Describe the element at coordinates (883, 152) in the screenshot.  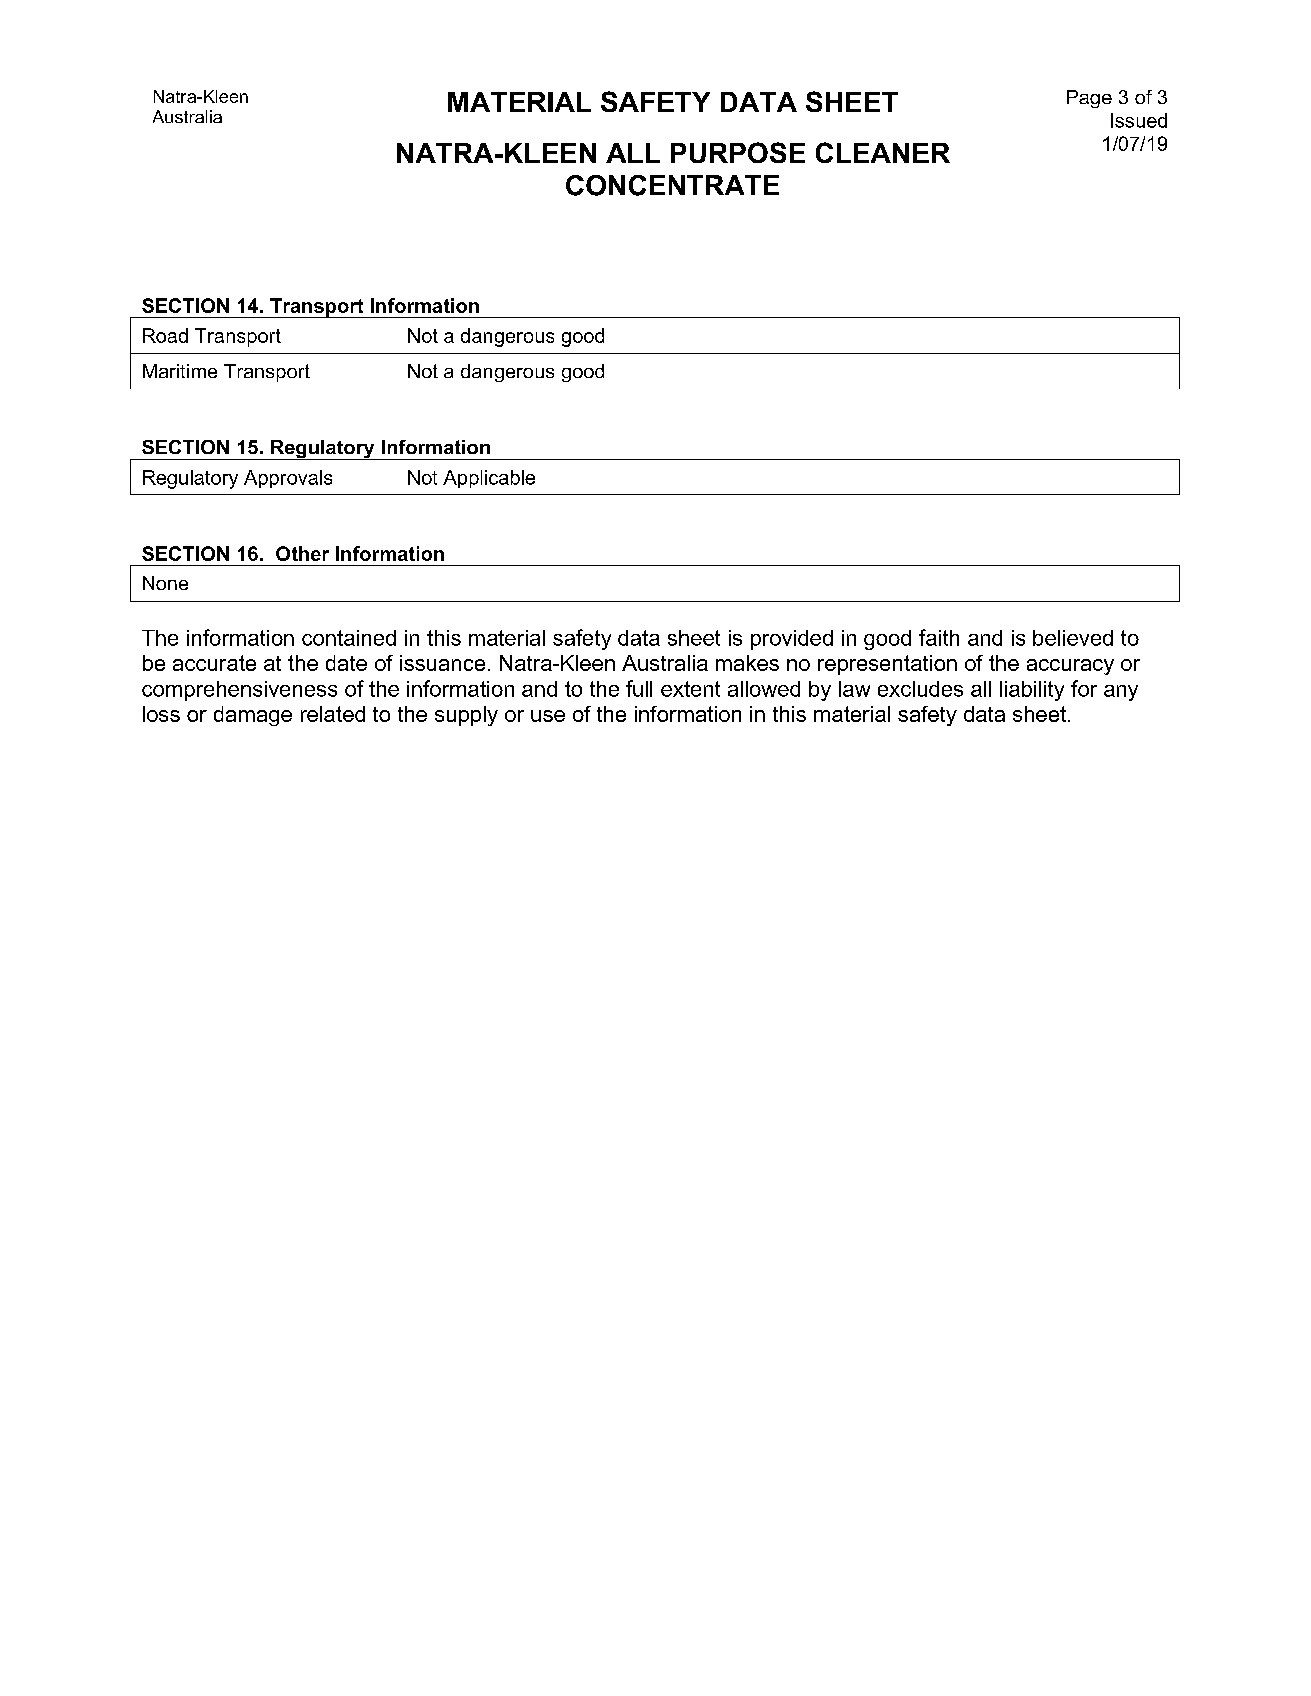
I see `CLEANER` at that location.
